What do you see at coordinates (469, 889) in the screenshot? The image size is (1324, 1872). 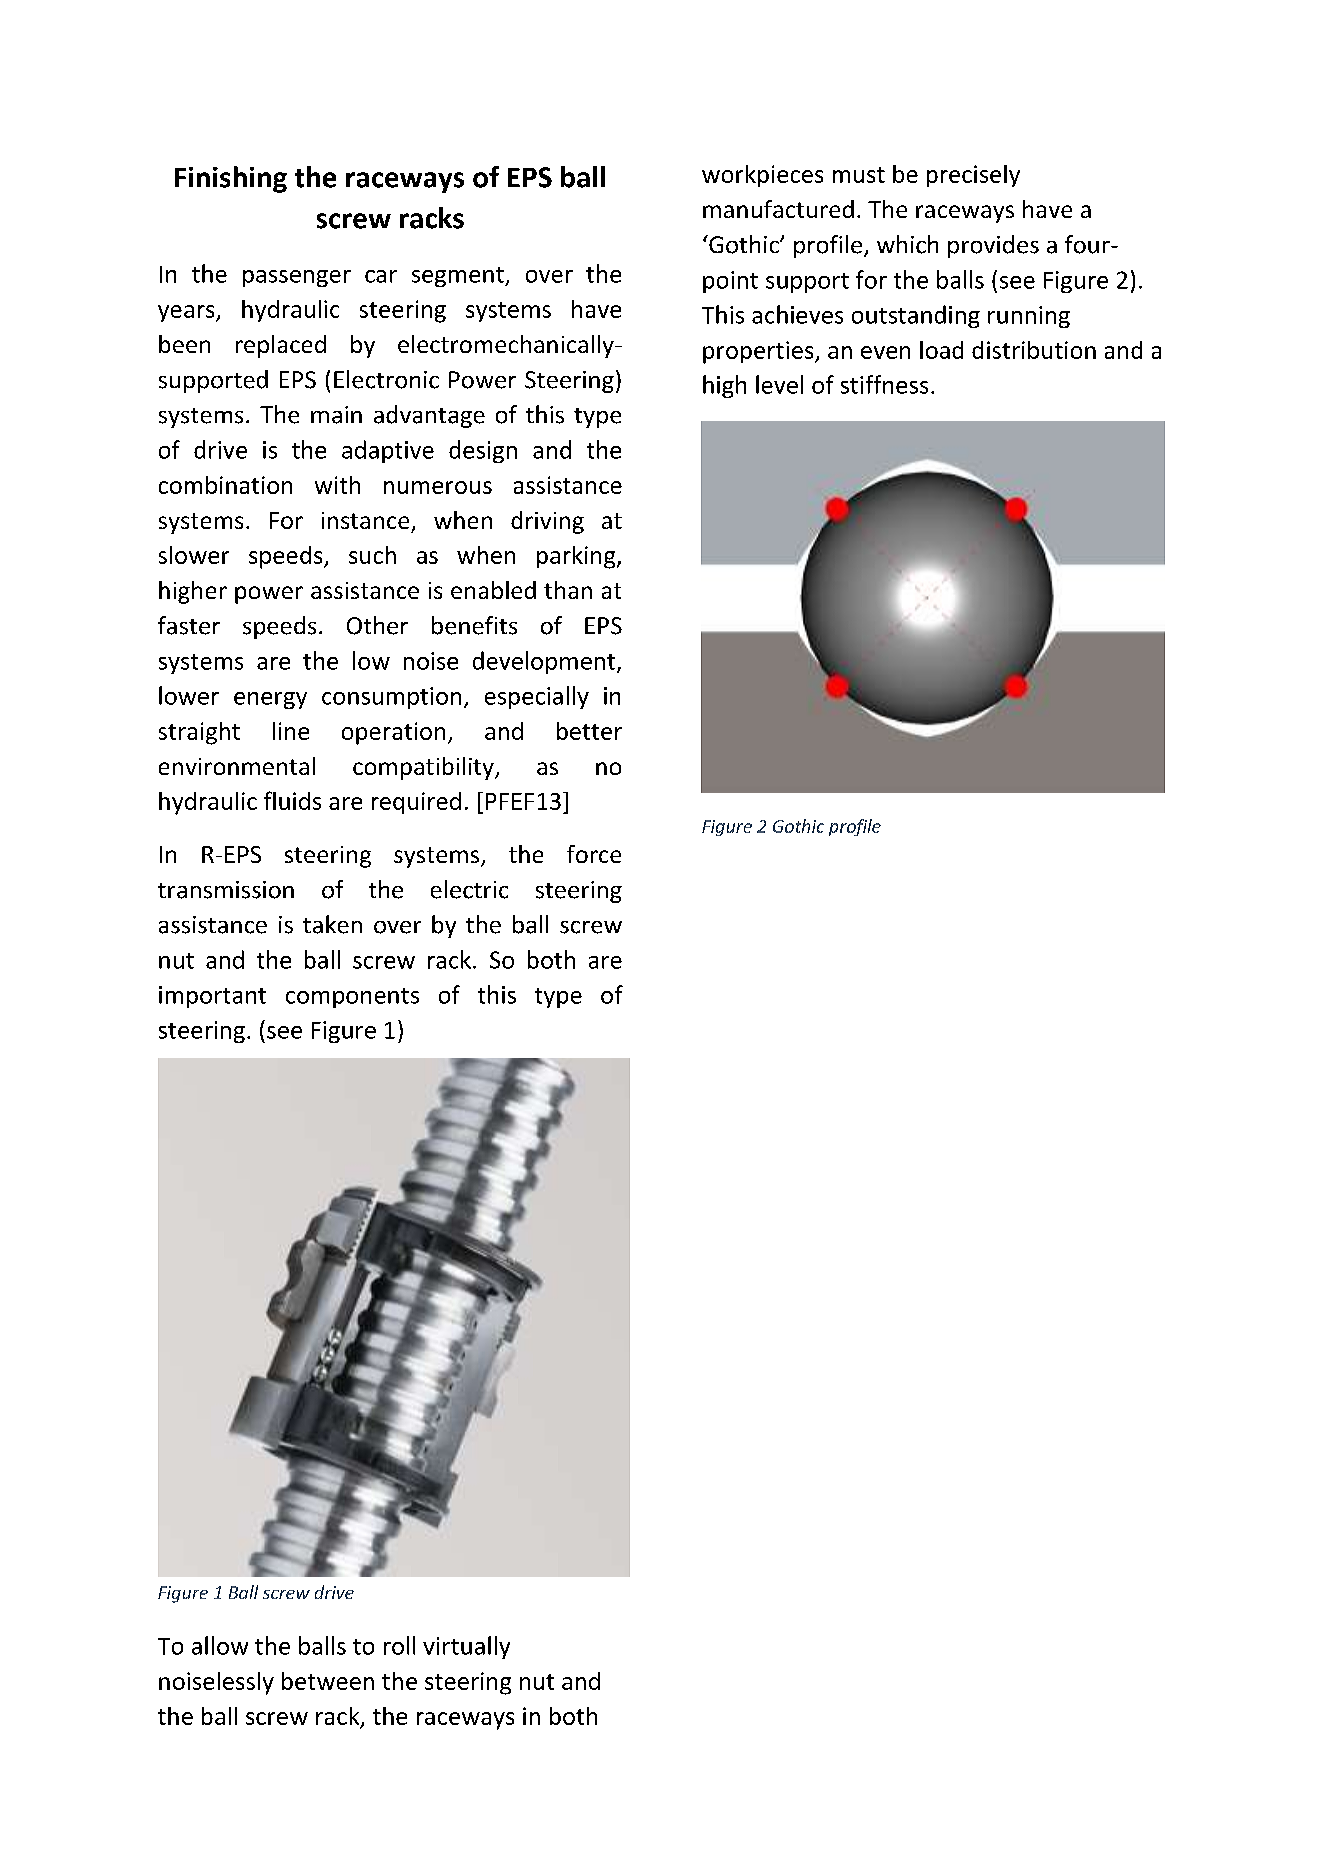 I see `electric` at bounding box center [469, 889].
